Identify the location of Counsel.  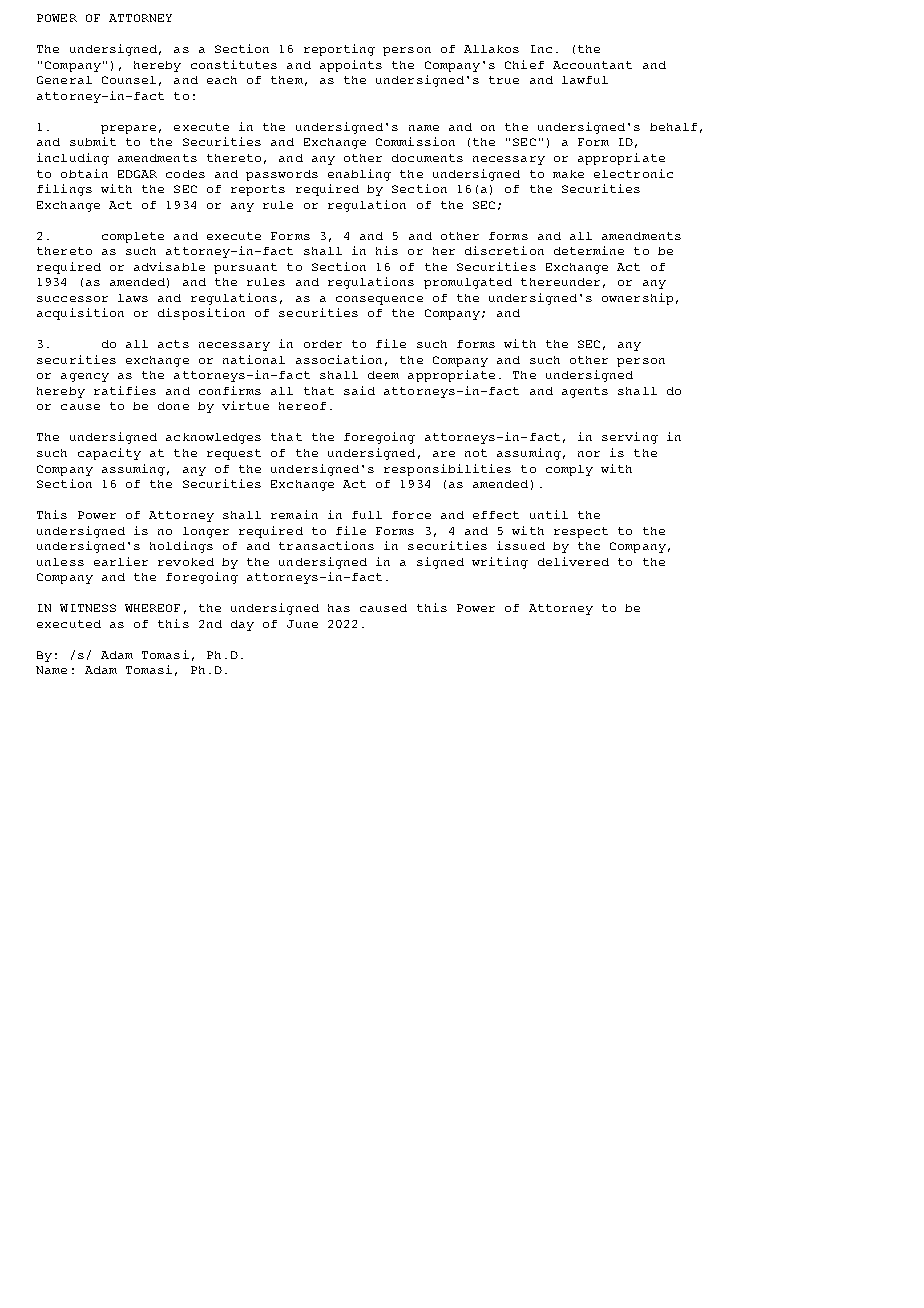
(129, 80).
